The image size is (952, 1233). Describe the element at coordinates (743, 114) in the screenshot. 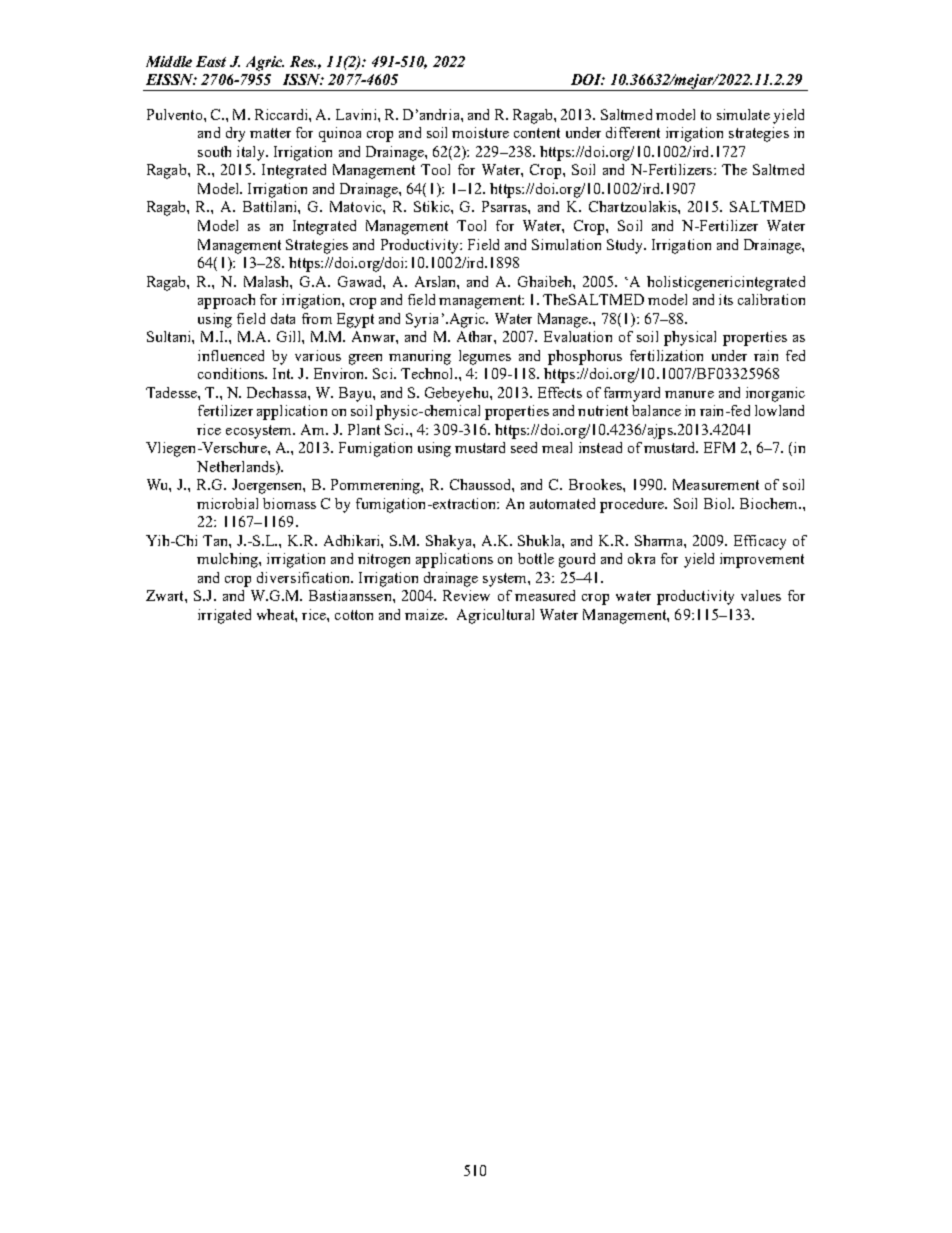

I see `simulate` at that location.
